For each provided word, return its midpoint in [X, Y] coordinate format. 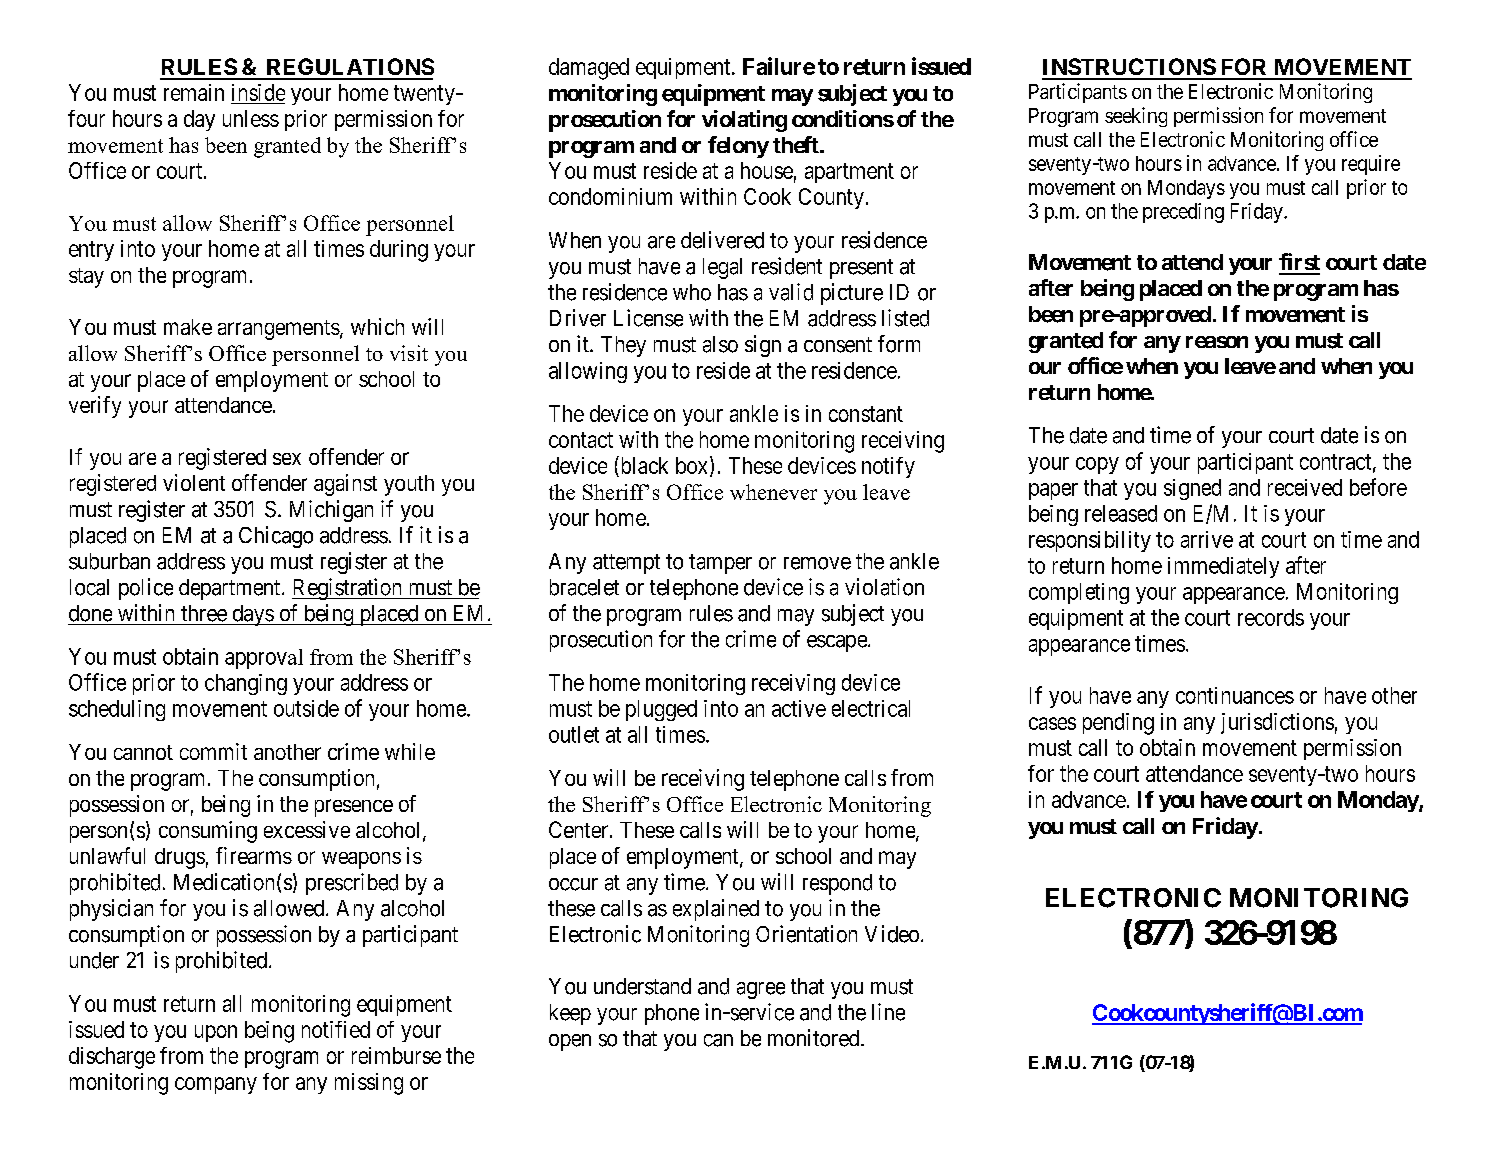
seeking [1136, 117]
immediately [1223, 567]
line [888, 1012]
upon [216, 1033]
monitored [815, 1038]
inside [258, 92]
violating [744, 121]
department [231, 589]
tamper [720, 564]
